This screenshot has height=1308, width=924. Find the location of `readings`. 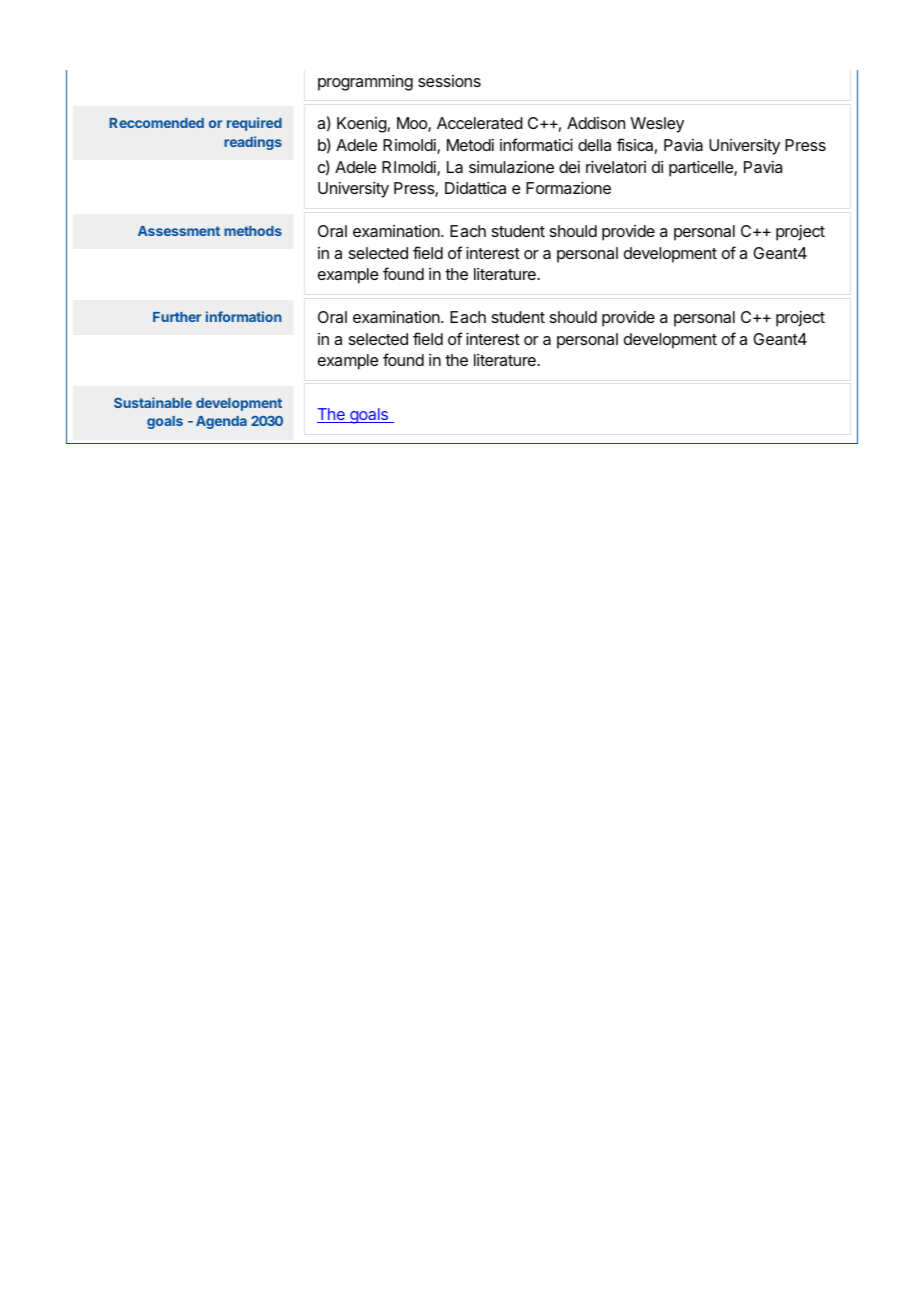

readings is located at coordinates (253, 143).
